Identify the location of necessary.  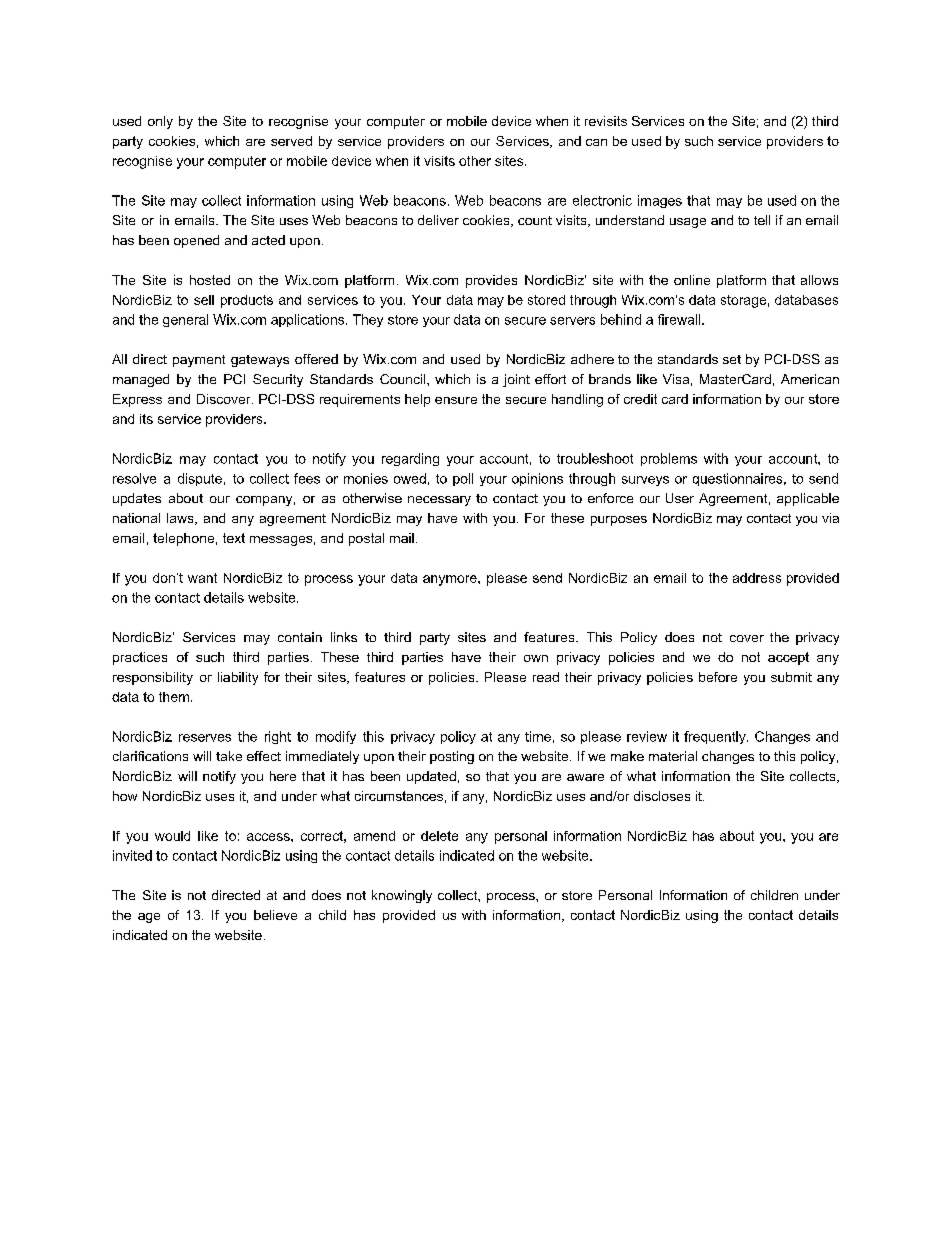
(439, 501).
